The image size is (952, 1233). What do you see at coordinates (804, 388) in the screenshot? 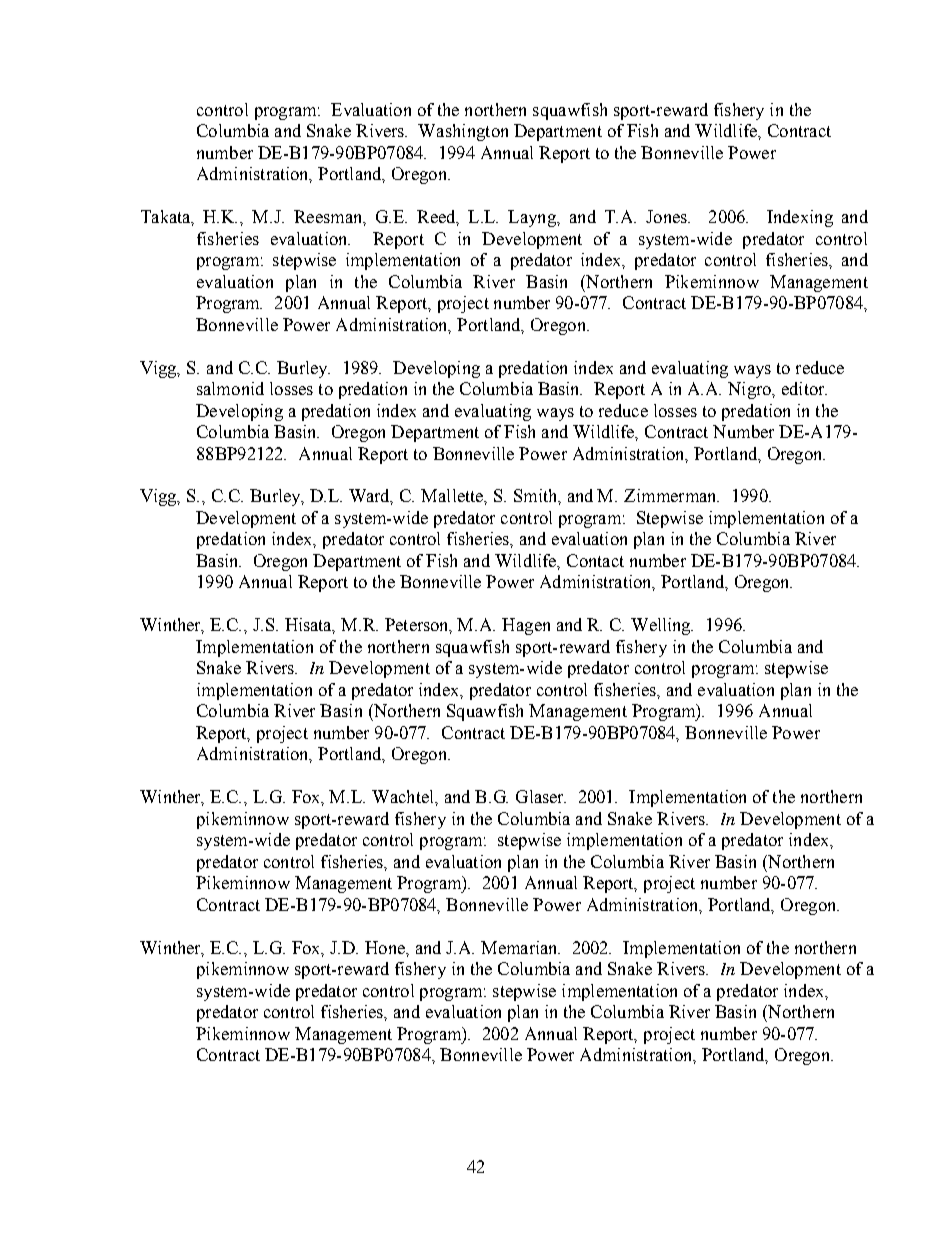
I see `editor` at bounding box center [804, 388].
